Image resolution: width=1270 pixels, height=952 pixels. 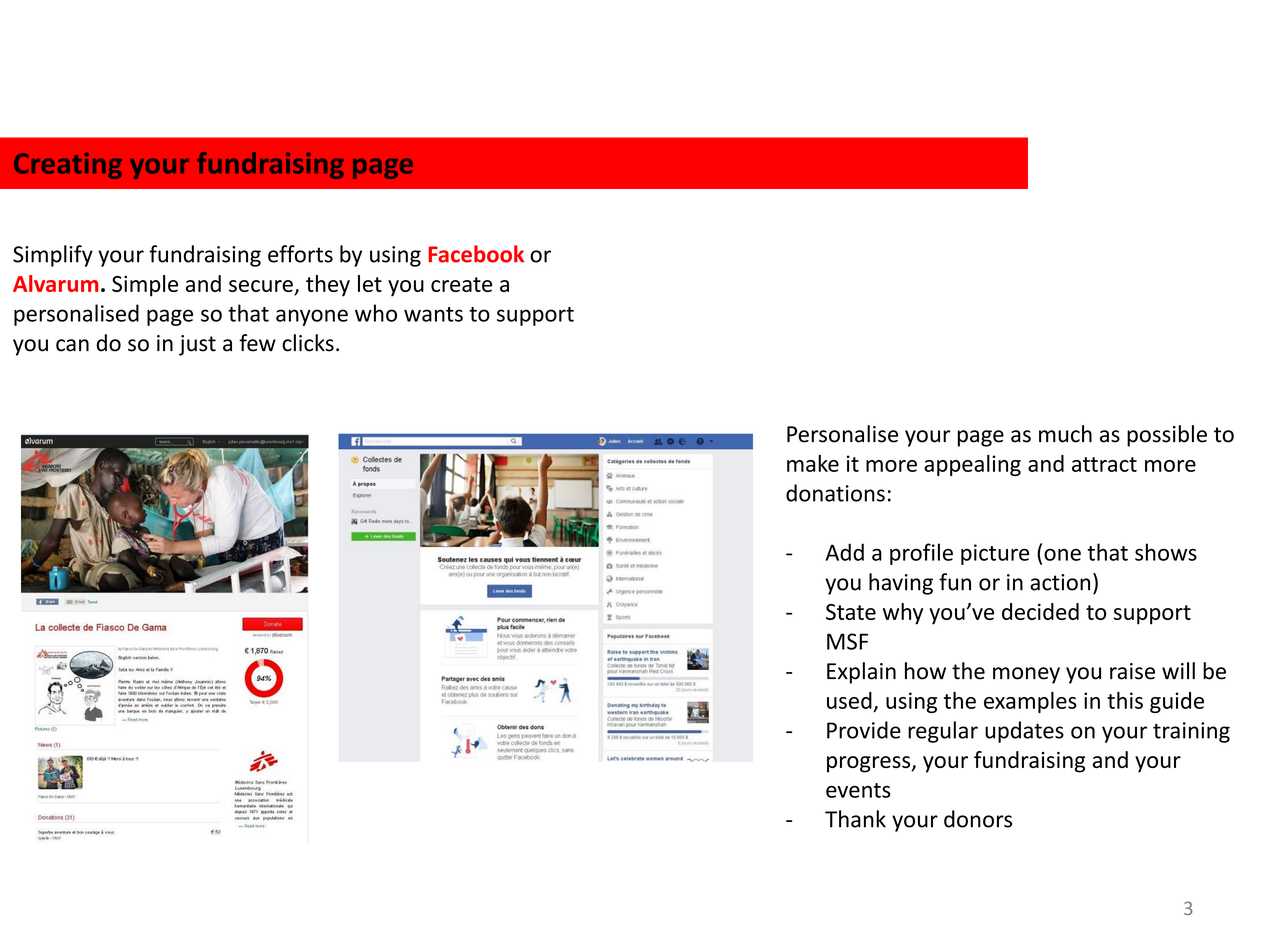 I want to click on donations, so click(x=835, y=493).
